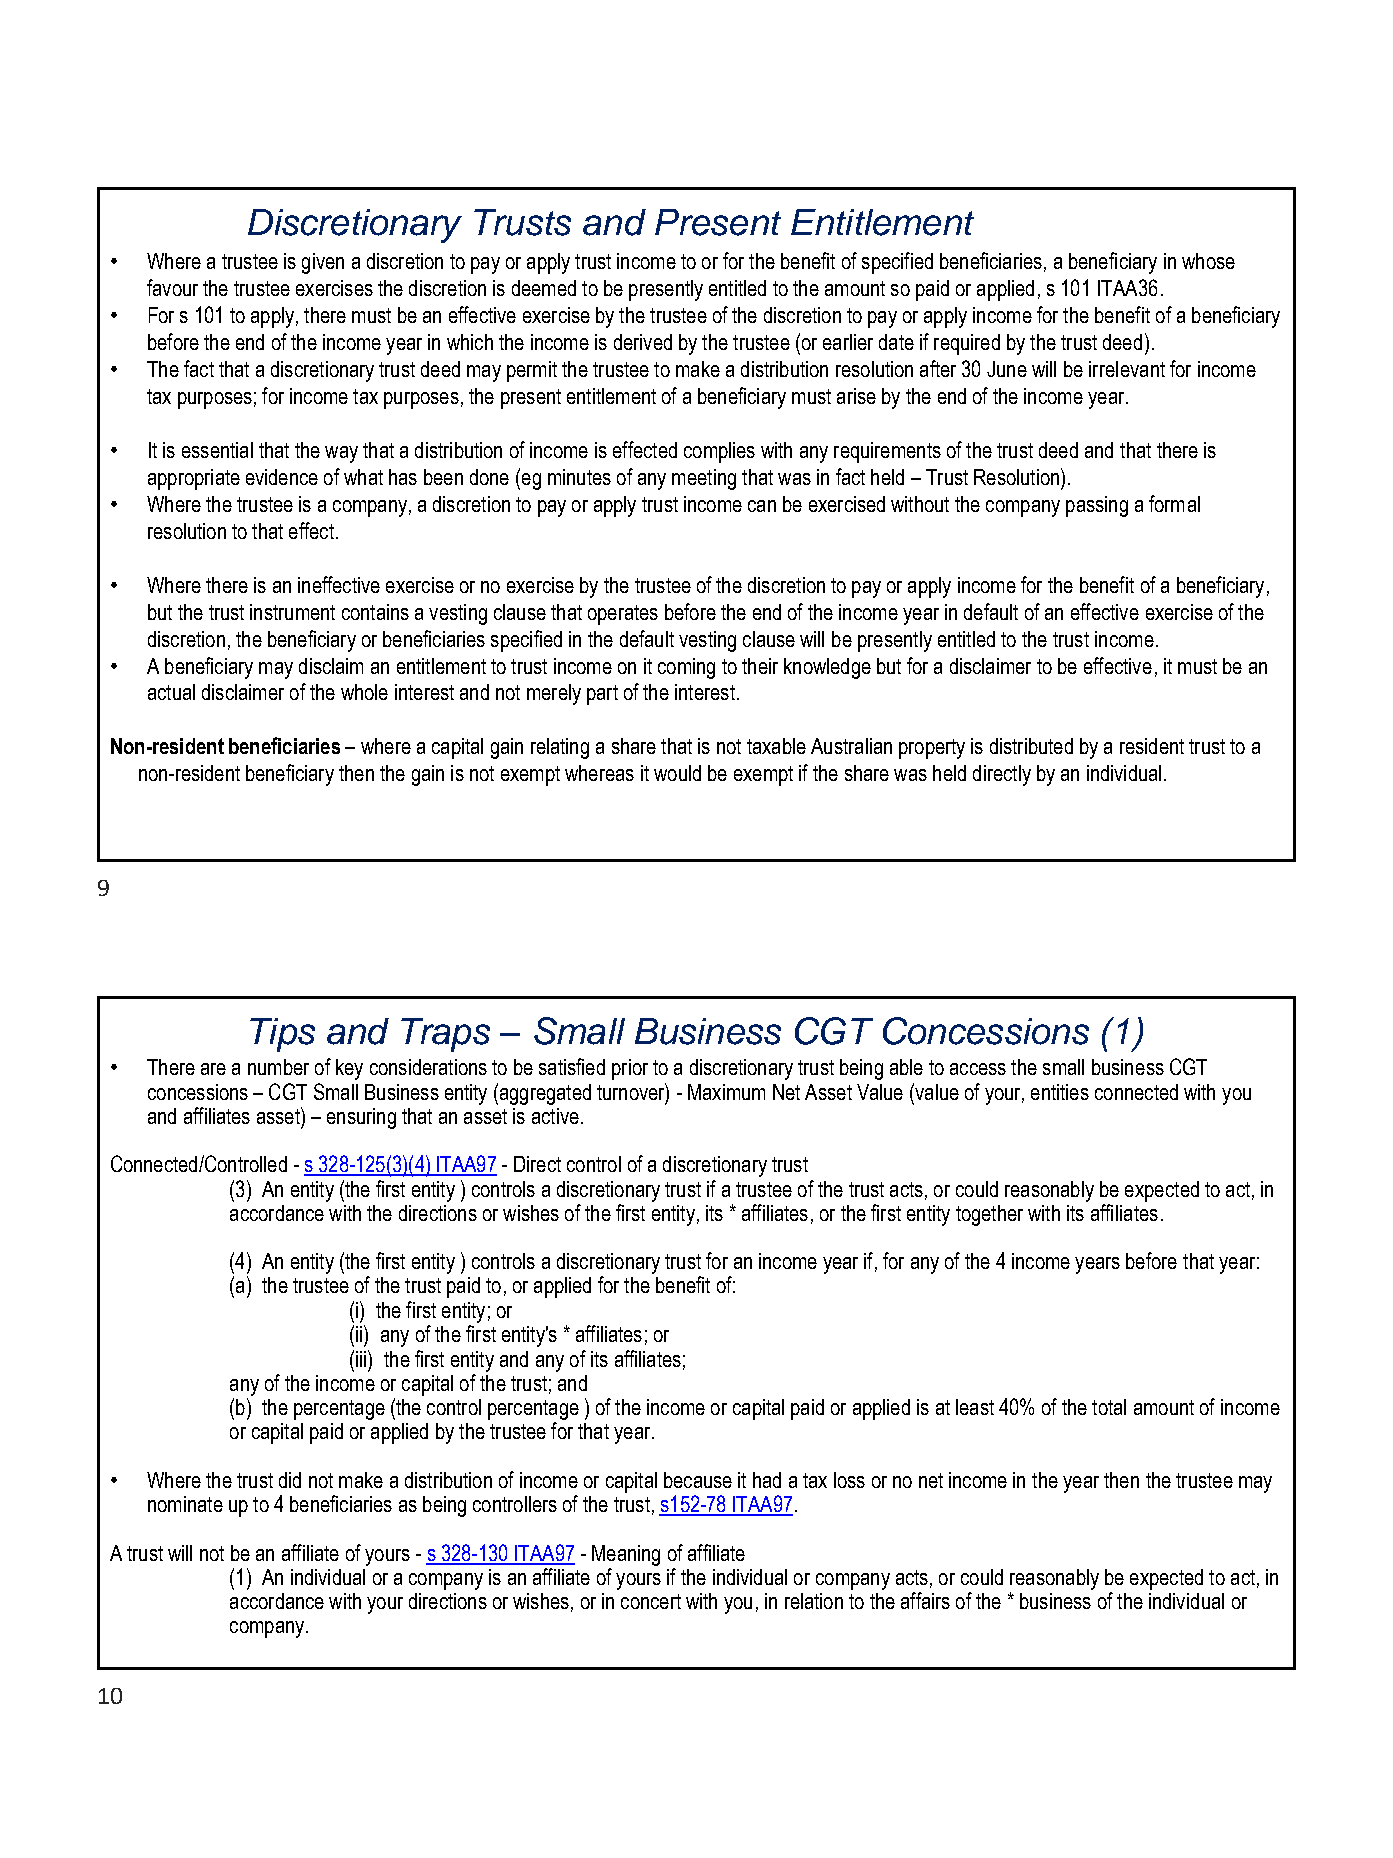 The image size is (1393, 1858). Describe the element at coordinates (1127, 369) in the page. I see `irrelevant` at that location.
